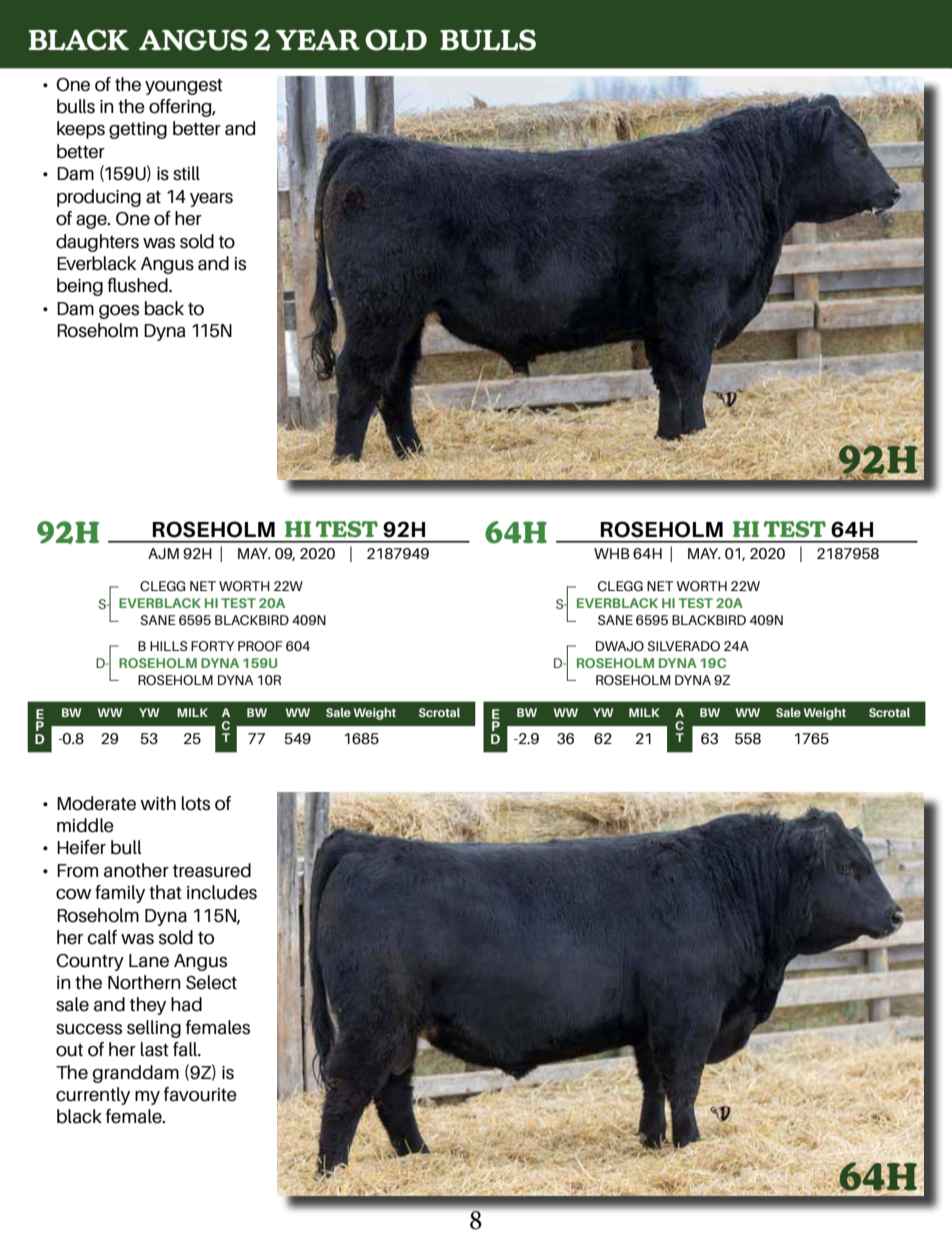 This screenshot has width=952, height=1233. What do you see at coordinates (260, 646) in the screenshot?
I see `PROOF` at bounding box center [260, 646].
